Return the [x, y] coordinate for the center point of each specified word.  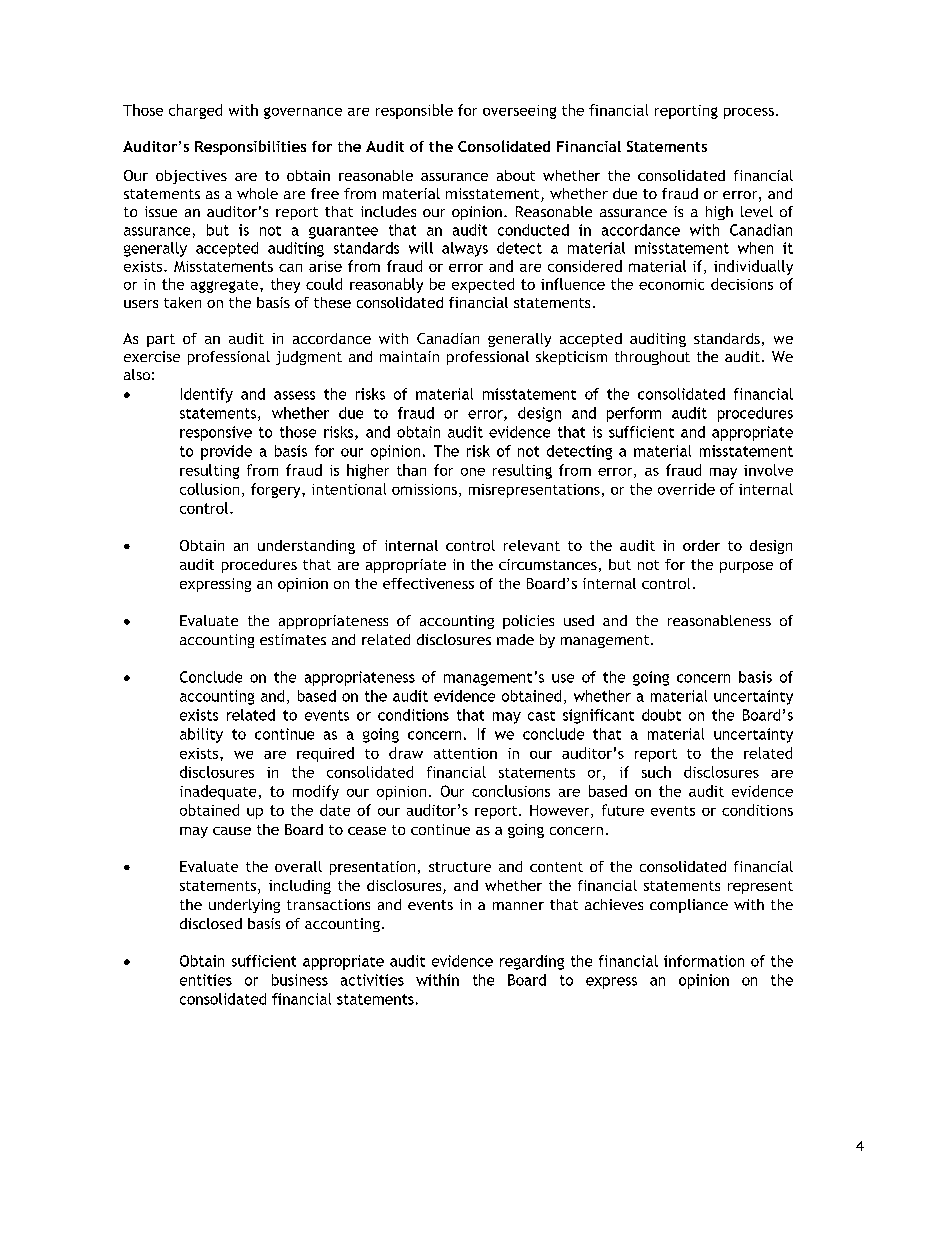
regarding [532, 962]
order [701, 545]
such [656, 772]
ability [201, 735]
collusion [209, 489]
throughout [652, 358]
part [161, 340]
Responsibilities [250, 147]
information [704, 961]
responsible [414, 111]
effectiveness [428, 583]
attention [465, 753]
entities [206, 980]
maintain [409, 356]
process [749, 113]
